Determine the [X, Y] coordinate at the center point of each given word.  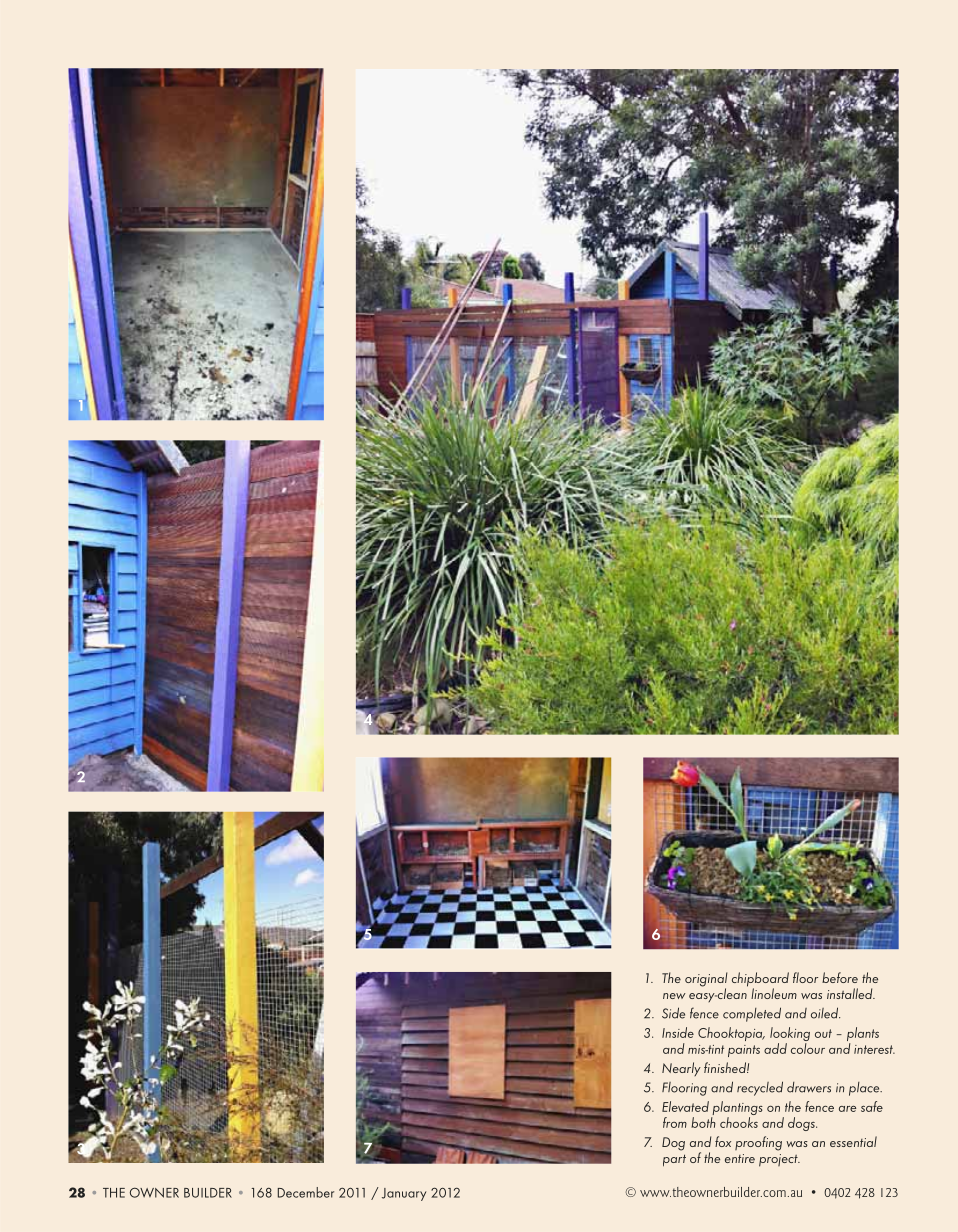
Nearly [681, 1069]
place [865, 1089]
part [674, 1160]
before [840, 977]
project [779, 1160]
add [775, 1048]
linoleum [774, 993]
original [706, 980]
